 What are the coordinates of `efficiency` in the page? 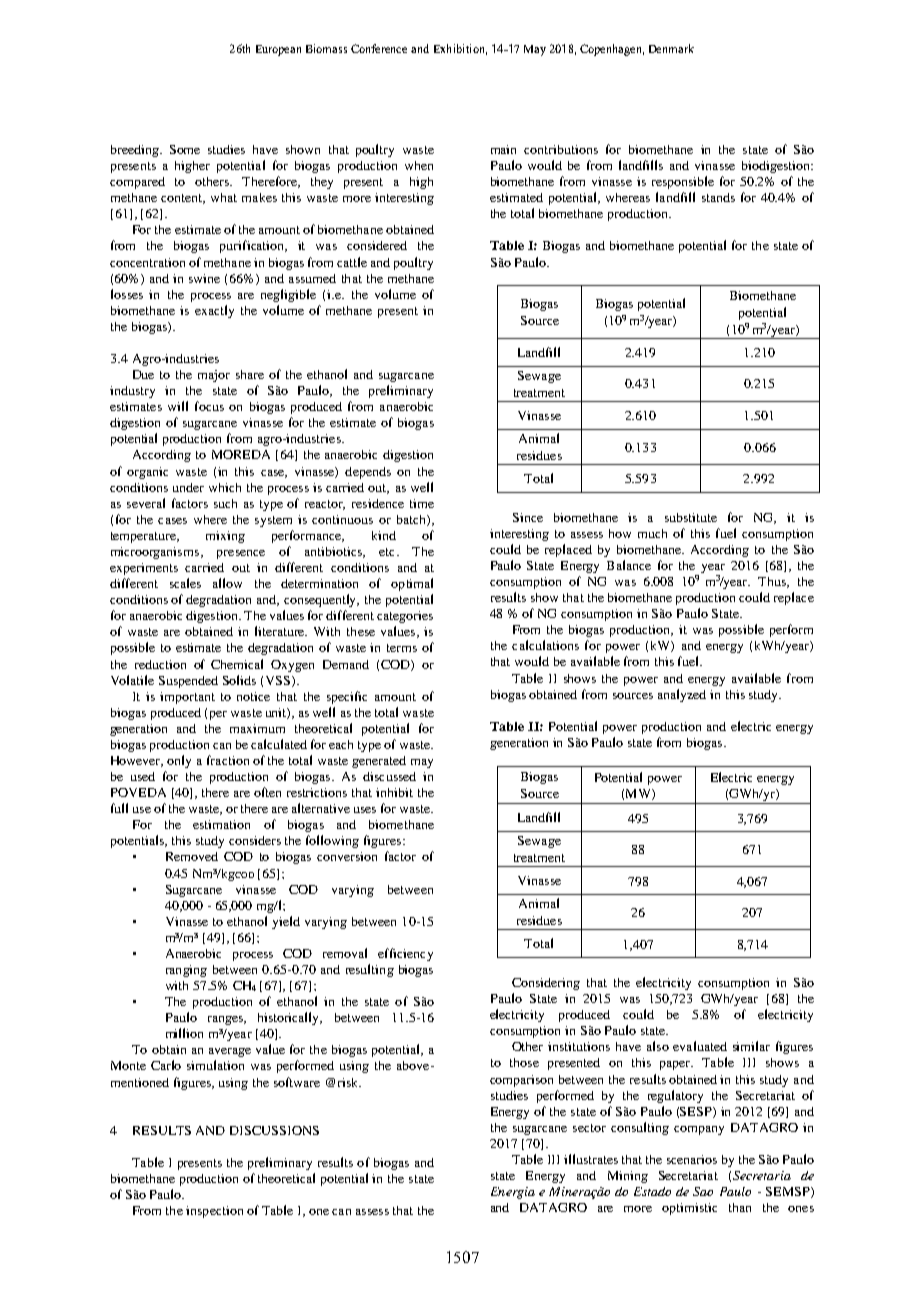 It's located at (405, 954).
